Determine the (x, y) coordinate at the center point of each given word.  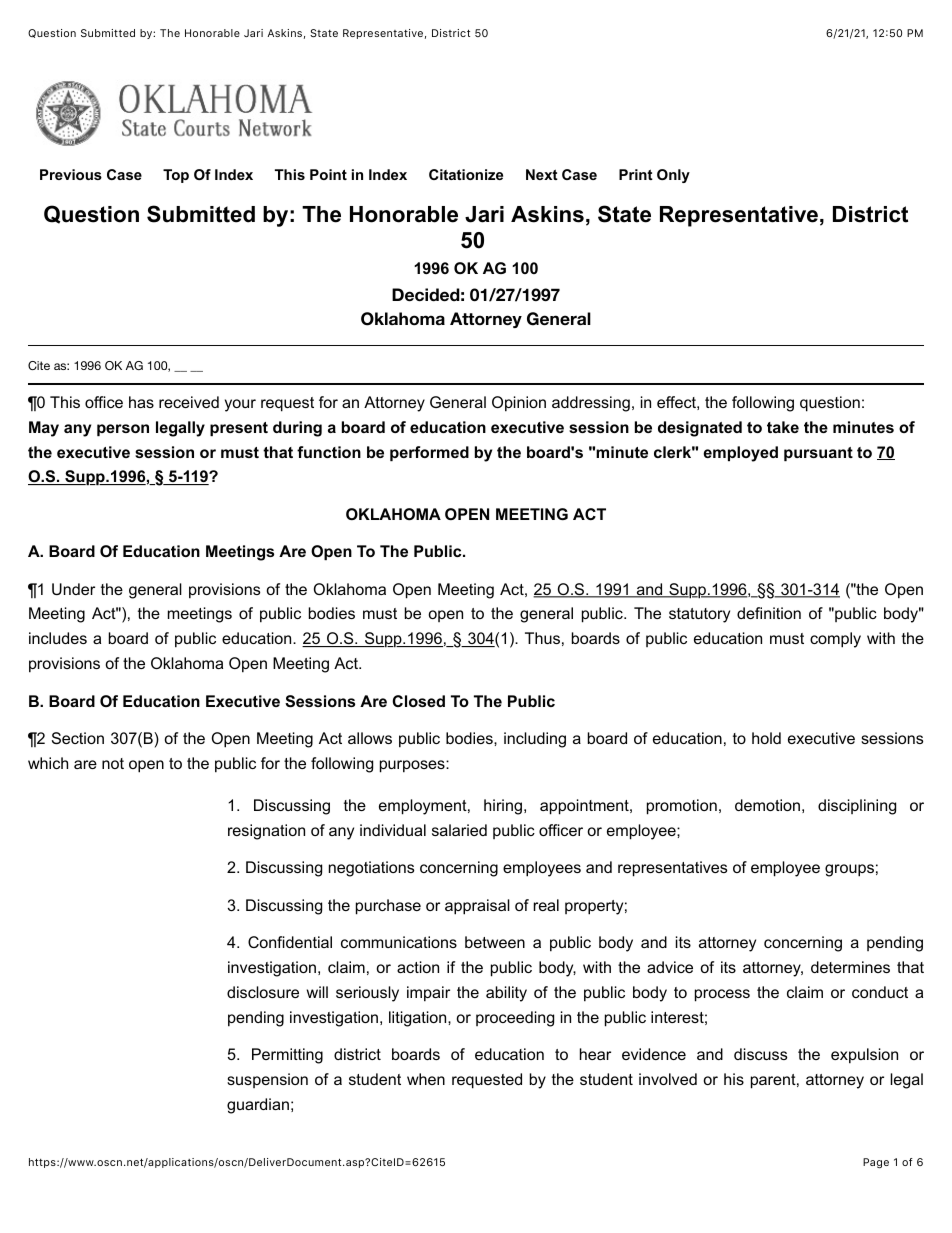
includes (58, 638)
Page (876, 1163)
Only (673, 176)
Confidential (290, 942)
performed (429, 453)
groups (849, 870)
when (426, 1079)
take (783, 427)
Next (542, 174)
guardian (258, 1106)
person (123, 430)
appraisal (477, 907)
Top (176, 176)
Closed (418, 701)
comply (835, 640)
